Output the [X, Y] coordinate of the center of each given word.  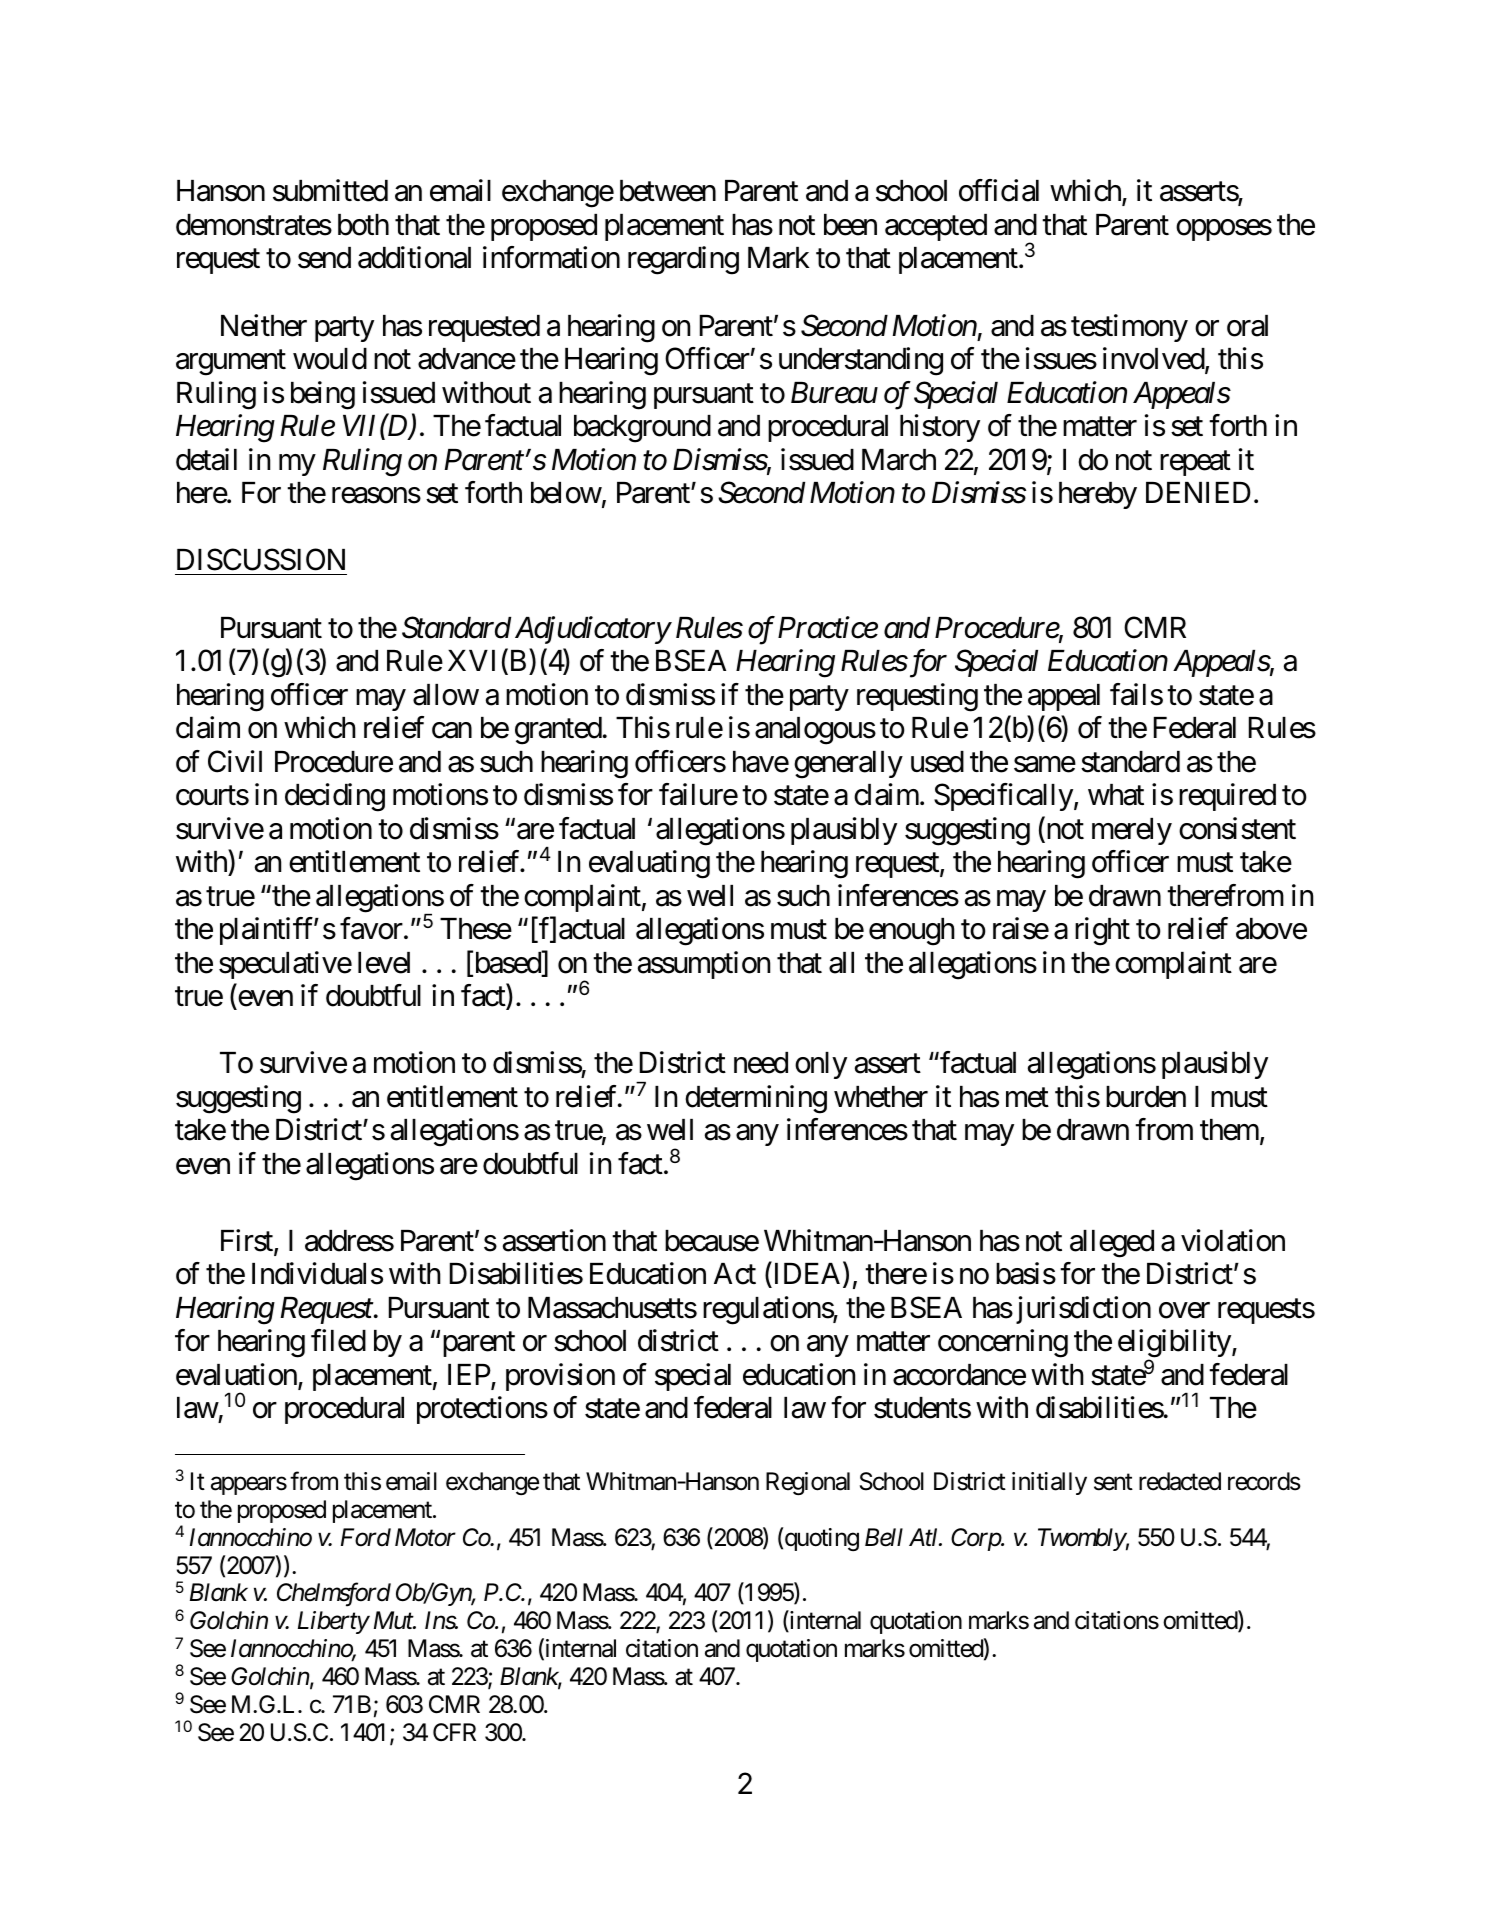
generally [848, 765]
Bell [884, 1537]
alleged [1112, 1244]
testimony [1129, 328]
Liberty [333, 1622]
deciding [335, 797]
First [248, 1241]
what [1116, 795]
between [668, 191]
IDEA [809, 1275]
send [324, 258]
